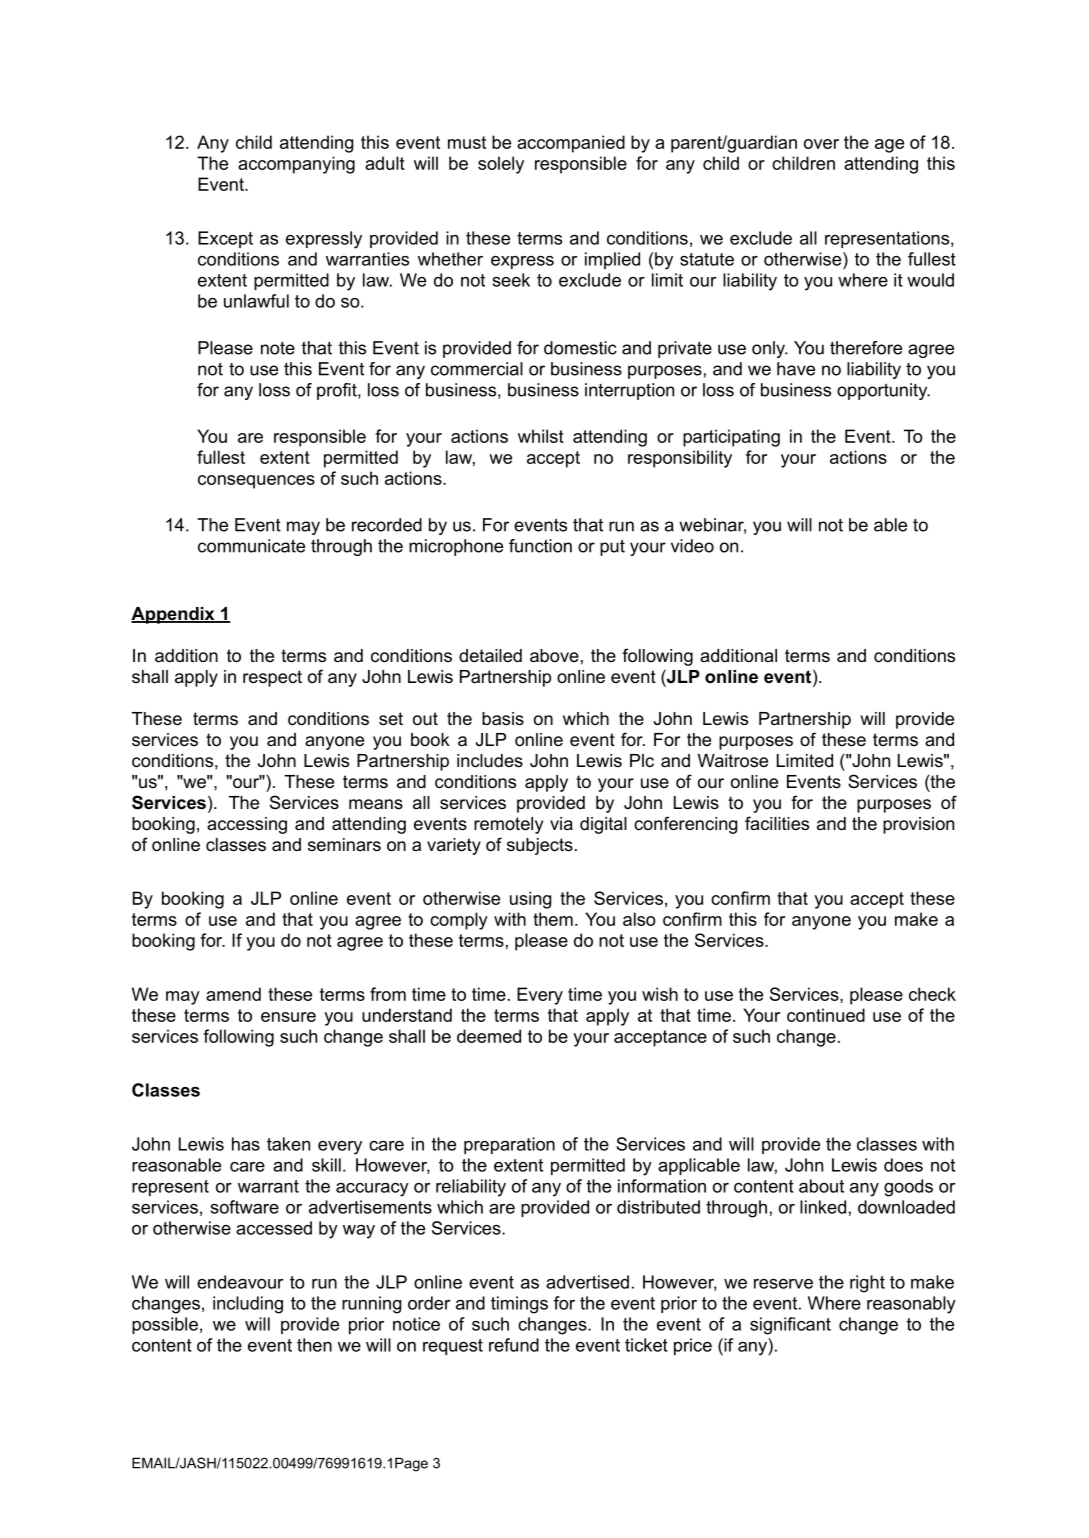  Describe the element at coordinates (248, 1305) in the page. I see `including` at that location.
